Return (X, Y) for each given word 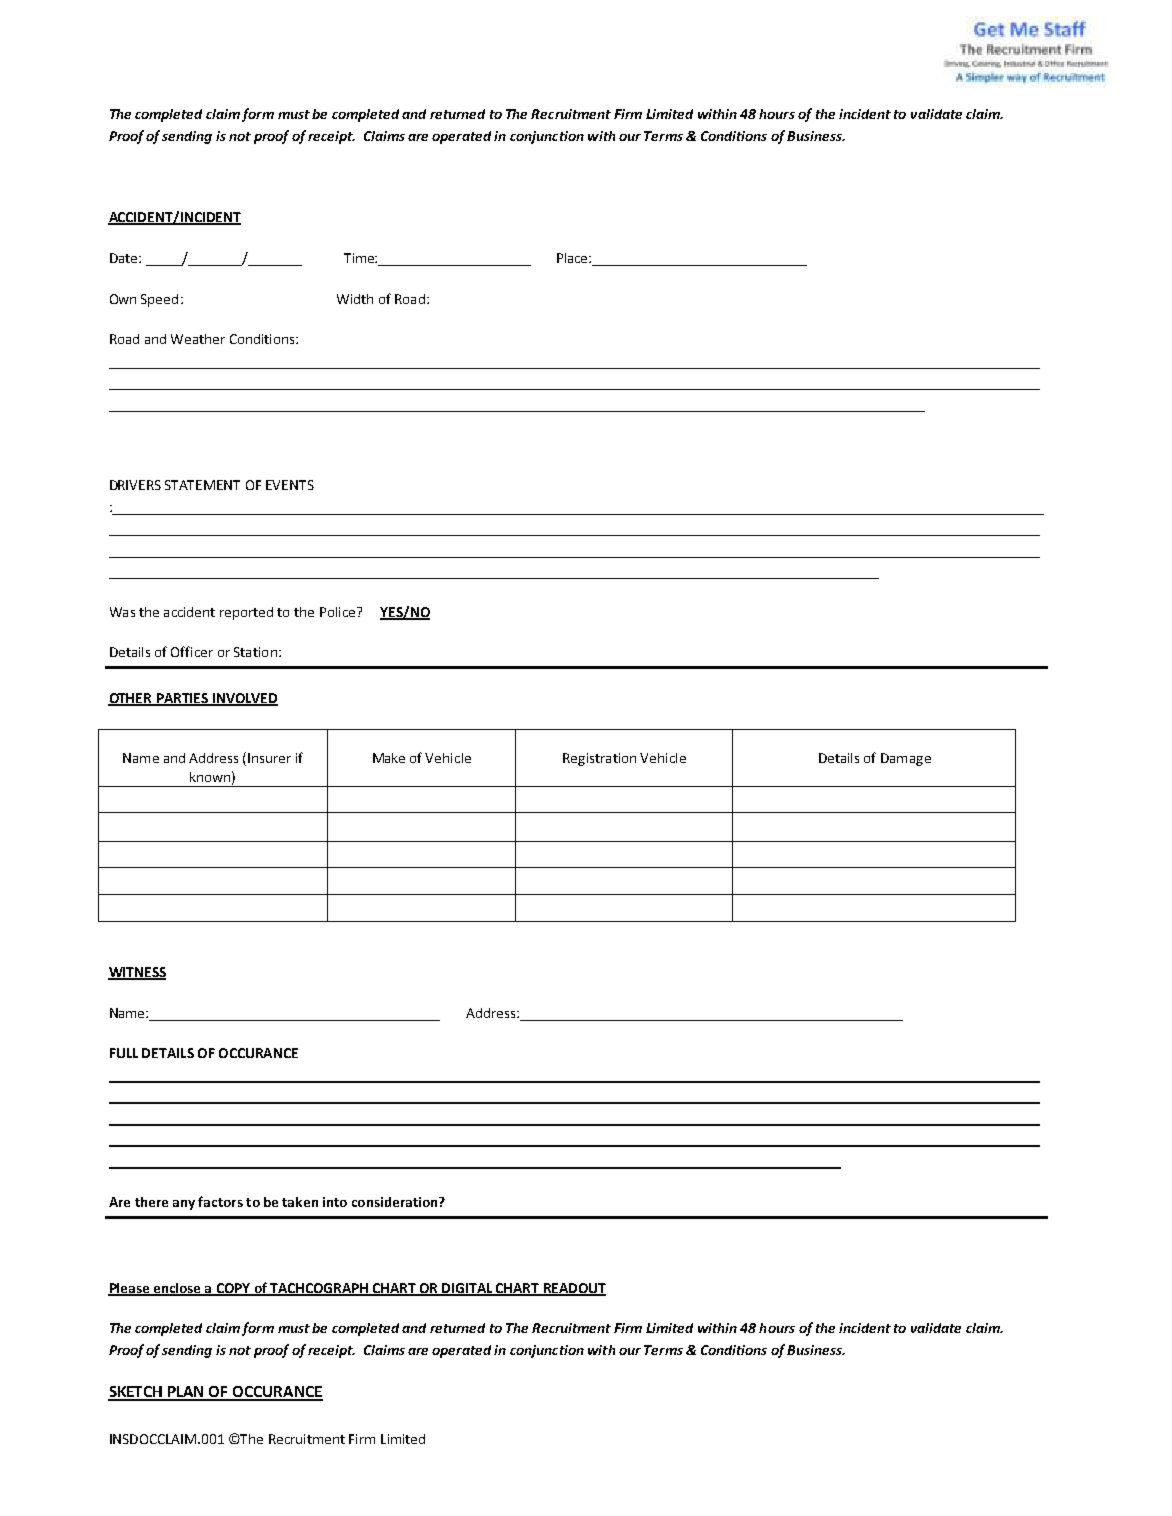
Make (389, 758)
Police (339, 612)
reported (246, 613)
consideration (396, 1202)
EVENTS (290, 485)
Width (355, 299)
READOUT (573, 1289)
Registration (599, 759)
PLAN (186, 1393)
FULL (124, 1053)
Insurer (269, 758)
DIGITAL (467, 1289)
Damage (906, 759)
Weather (198, 339)
